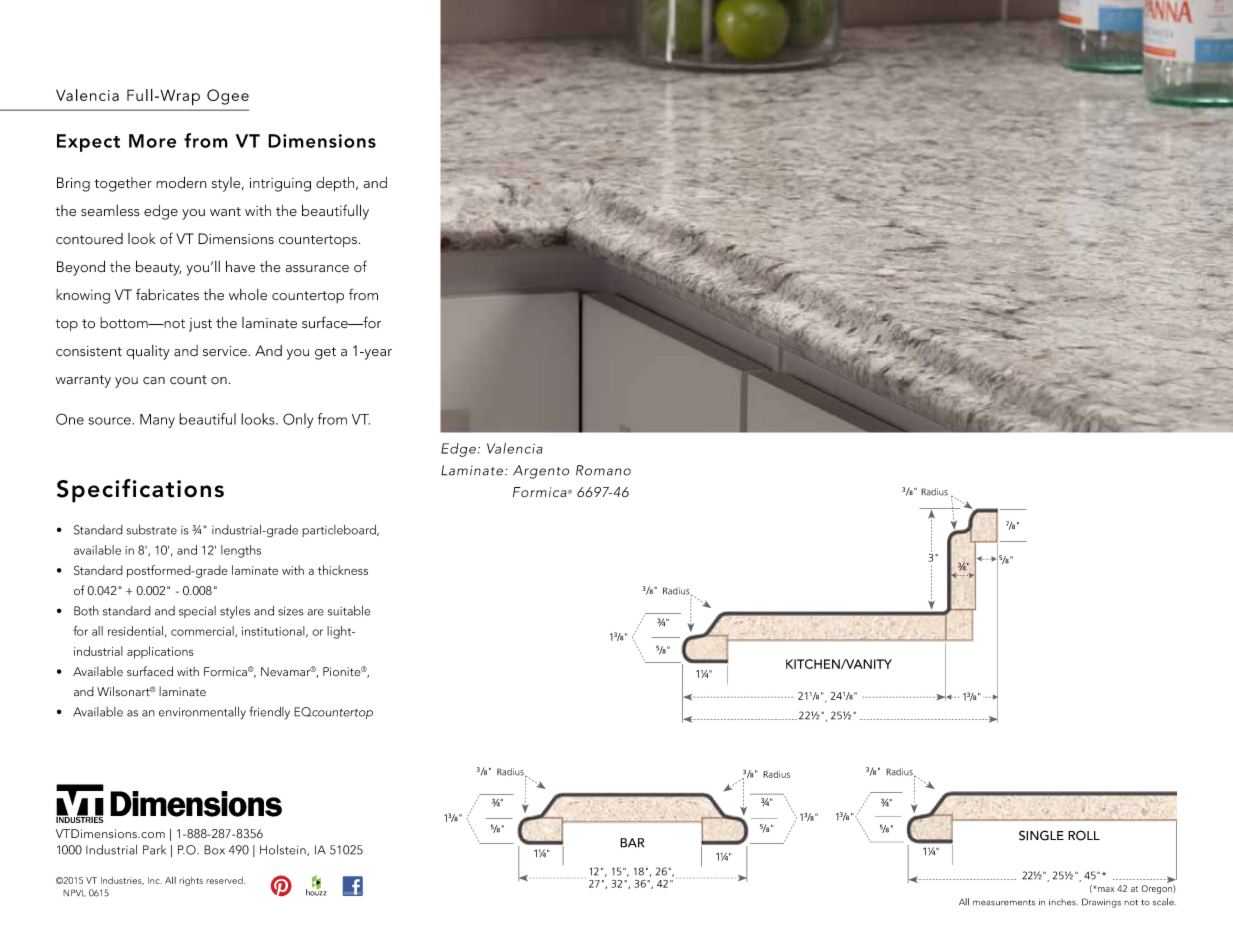 This document has width=1233, height=952. Describe the element at coordinates (541, 472) in the document. I see `Argento` at that location.
